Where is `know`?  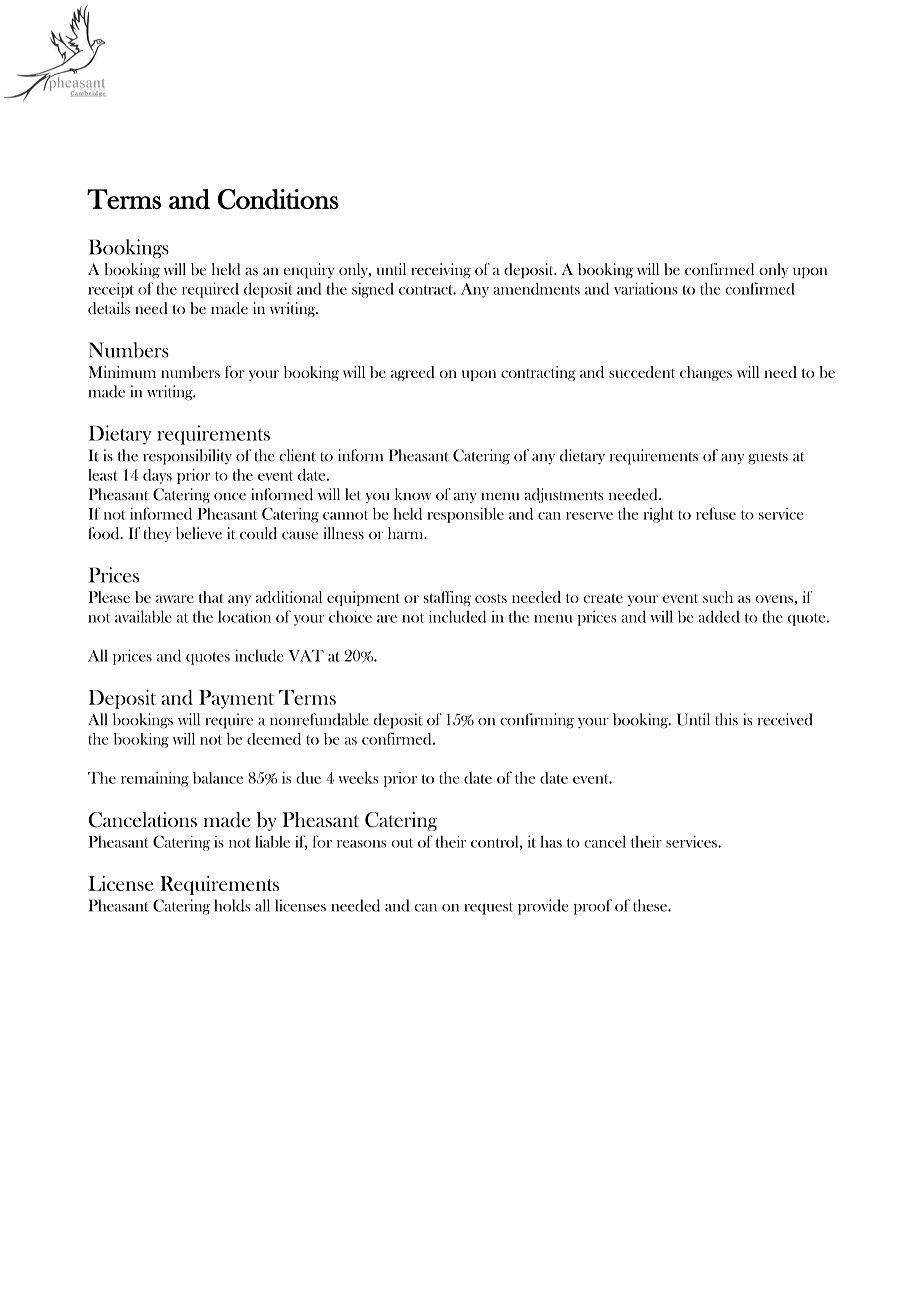
know is located at coordinates (413, 494).
